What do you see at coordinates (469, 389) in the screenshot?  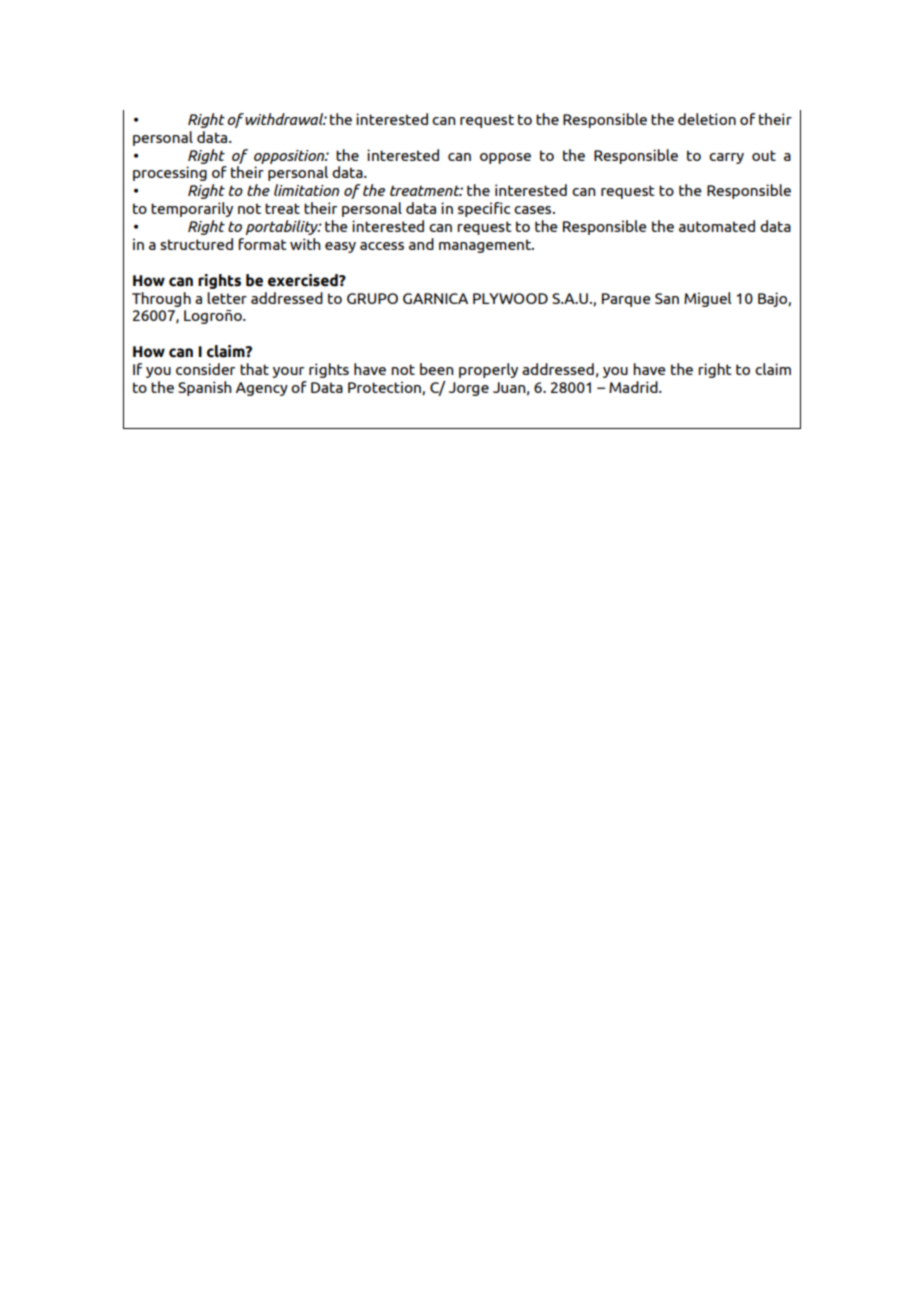 I see `Jorge` at bounding box center [469, 389].
